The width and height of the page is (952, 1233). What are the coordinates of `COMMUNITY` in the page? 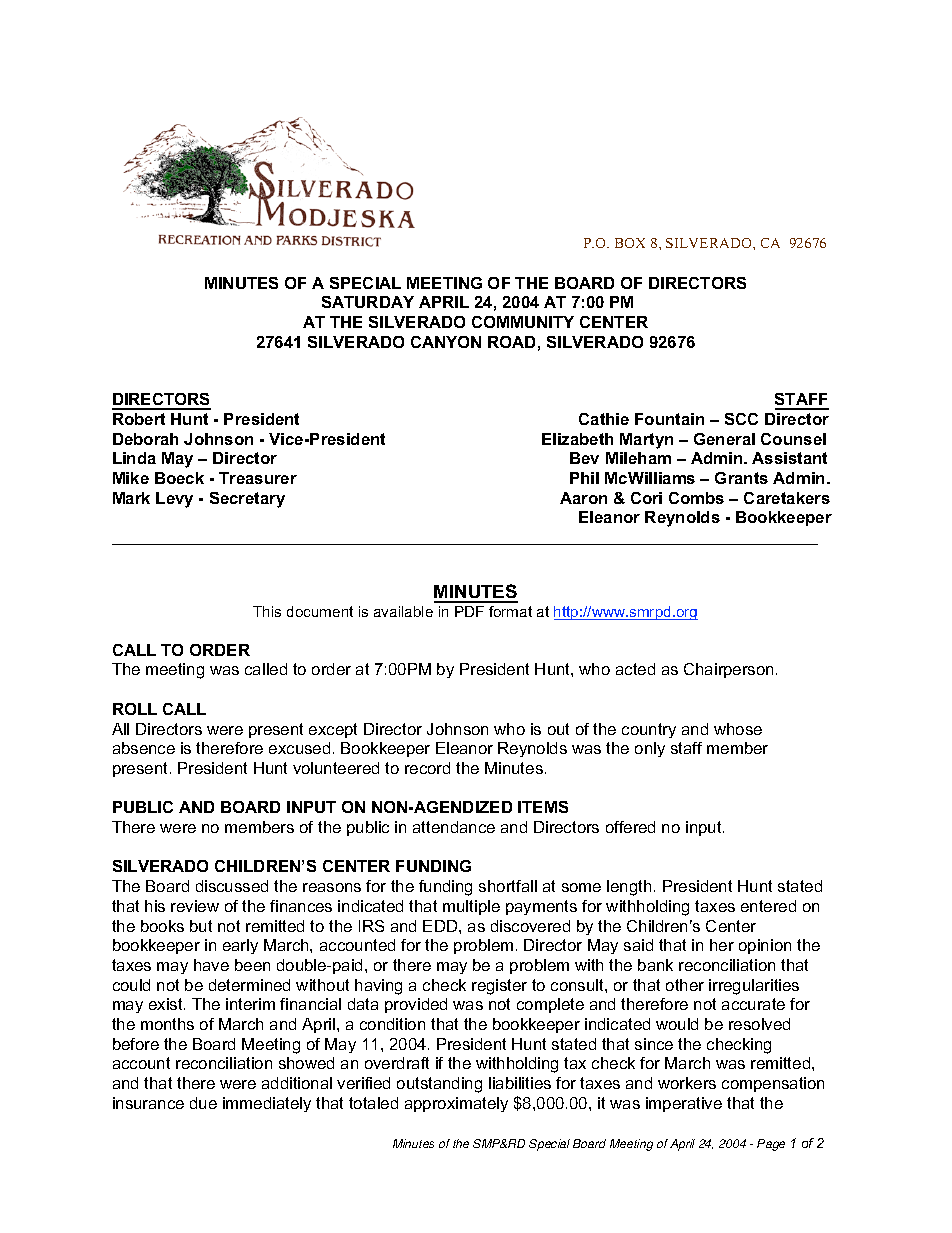 It's located at (523, 322).
